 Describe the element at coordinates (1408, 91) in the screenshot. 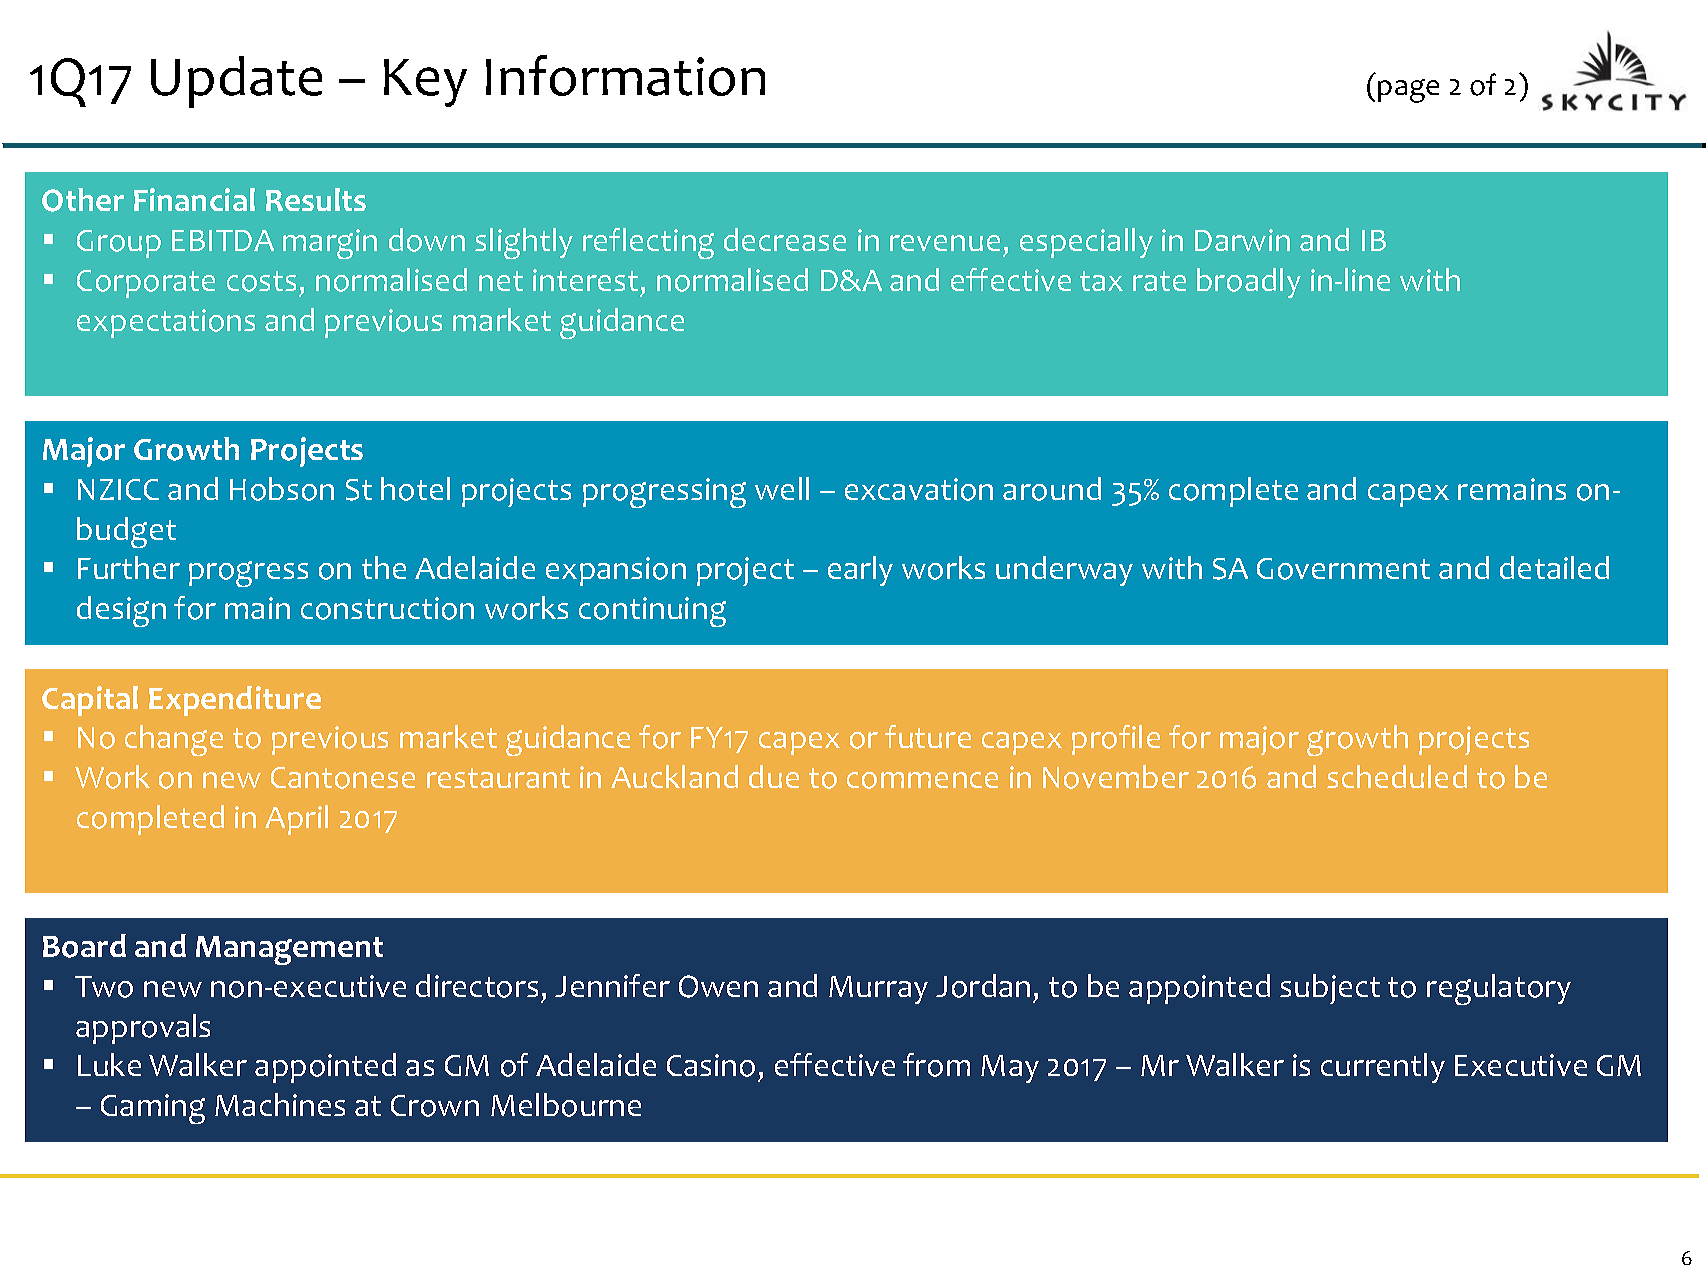

I see `page` at that location.
